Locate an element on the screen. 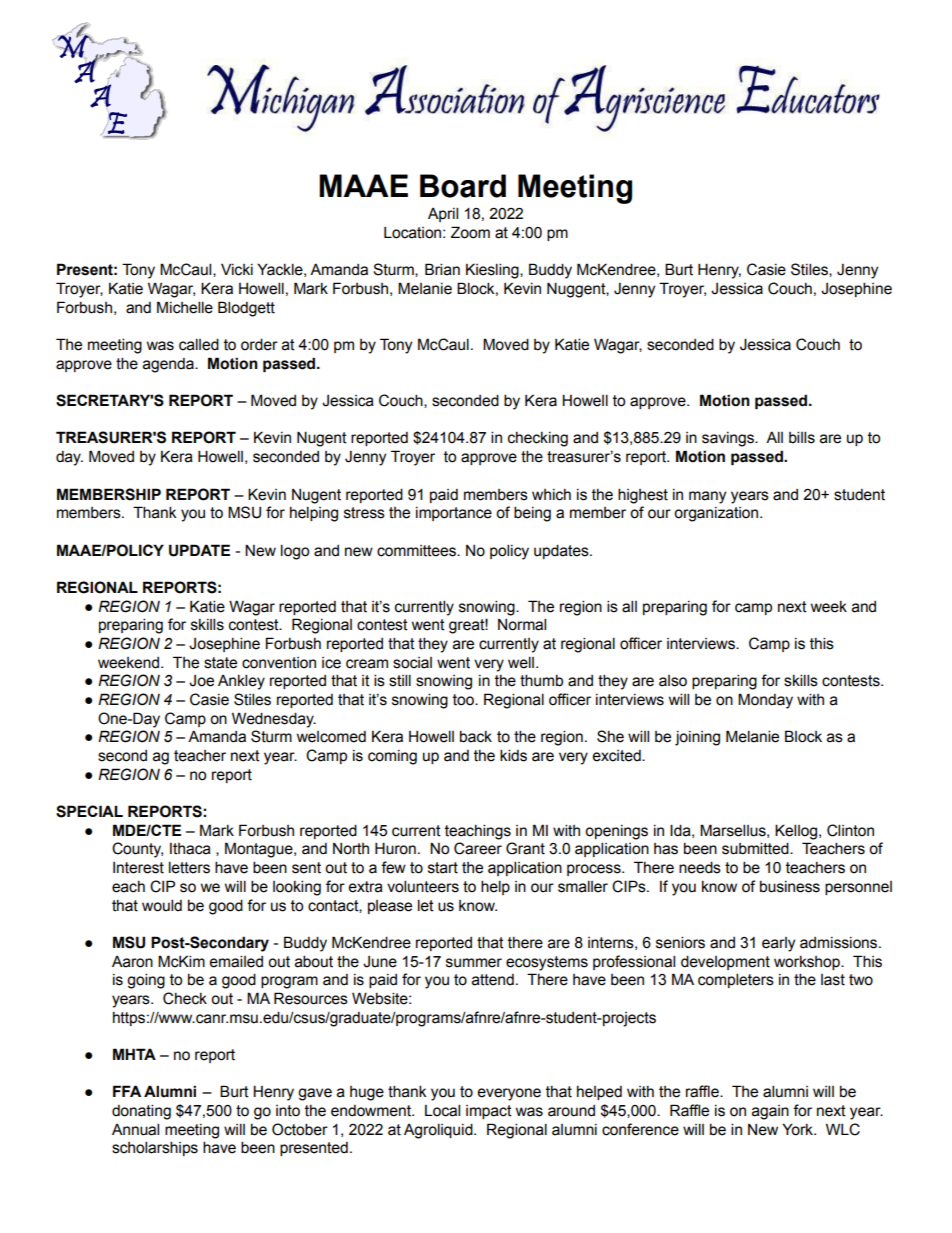  too is located at coordinates (464, 700).
